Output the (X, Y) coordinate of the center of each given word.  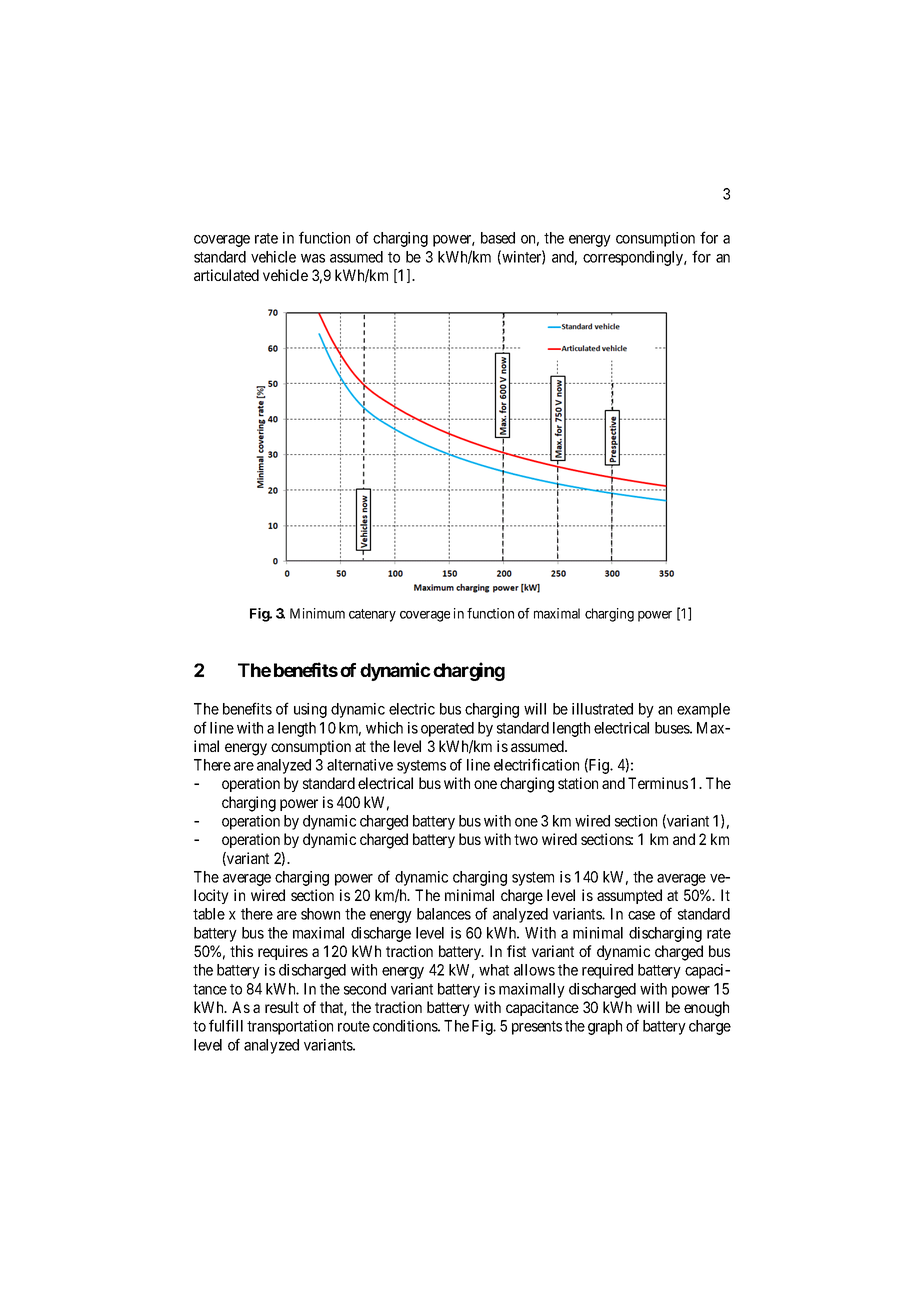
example (703, 710)
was (313, 258)
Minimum (317, 613)
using (310, 710)
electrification (536, 764)
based (498, 238)
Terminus (658, 783)
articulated (226, 275)
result (282, 1007)
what (494, 970)
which (384, 728)
